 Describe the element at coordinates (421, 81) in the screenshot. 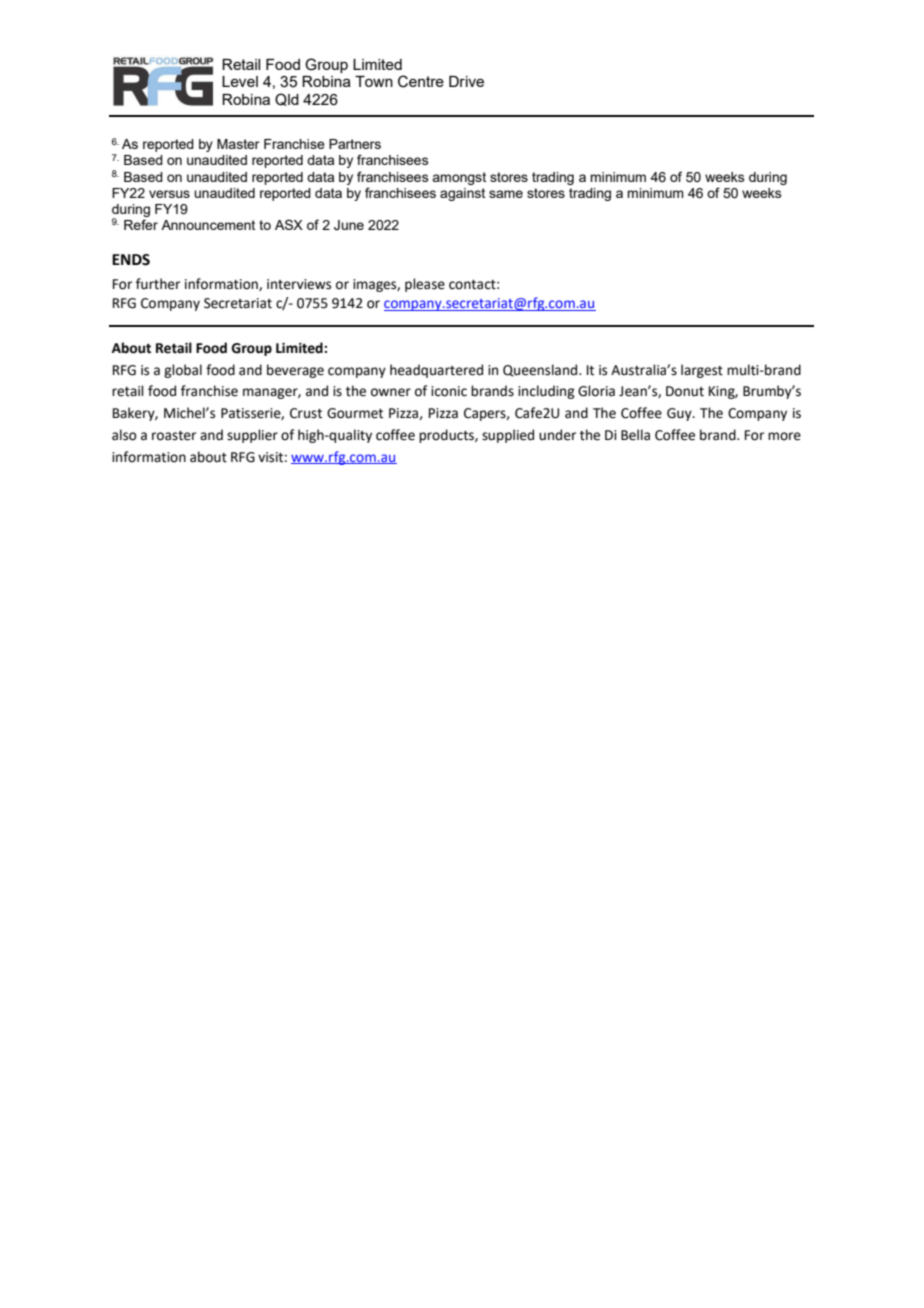

I see `Centre` at that location.
